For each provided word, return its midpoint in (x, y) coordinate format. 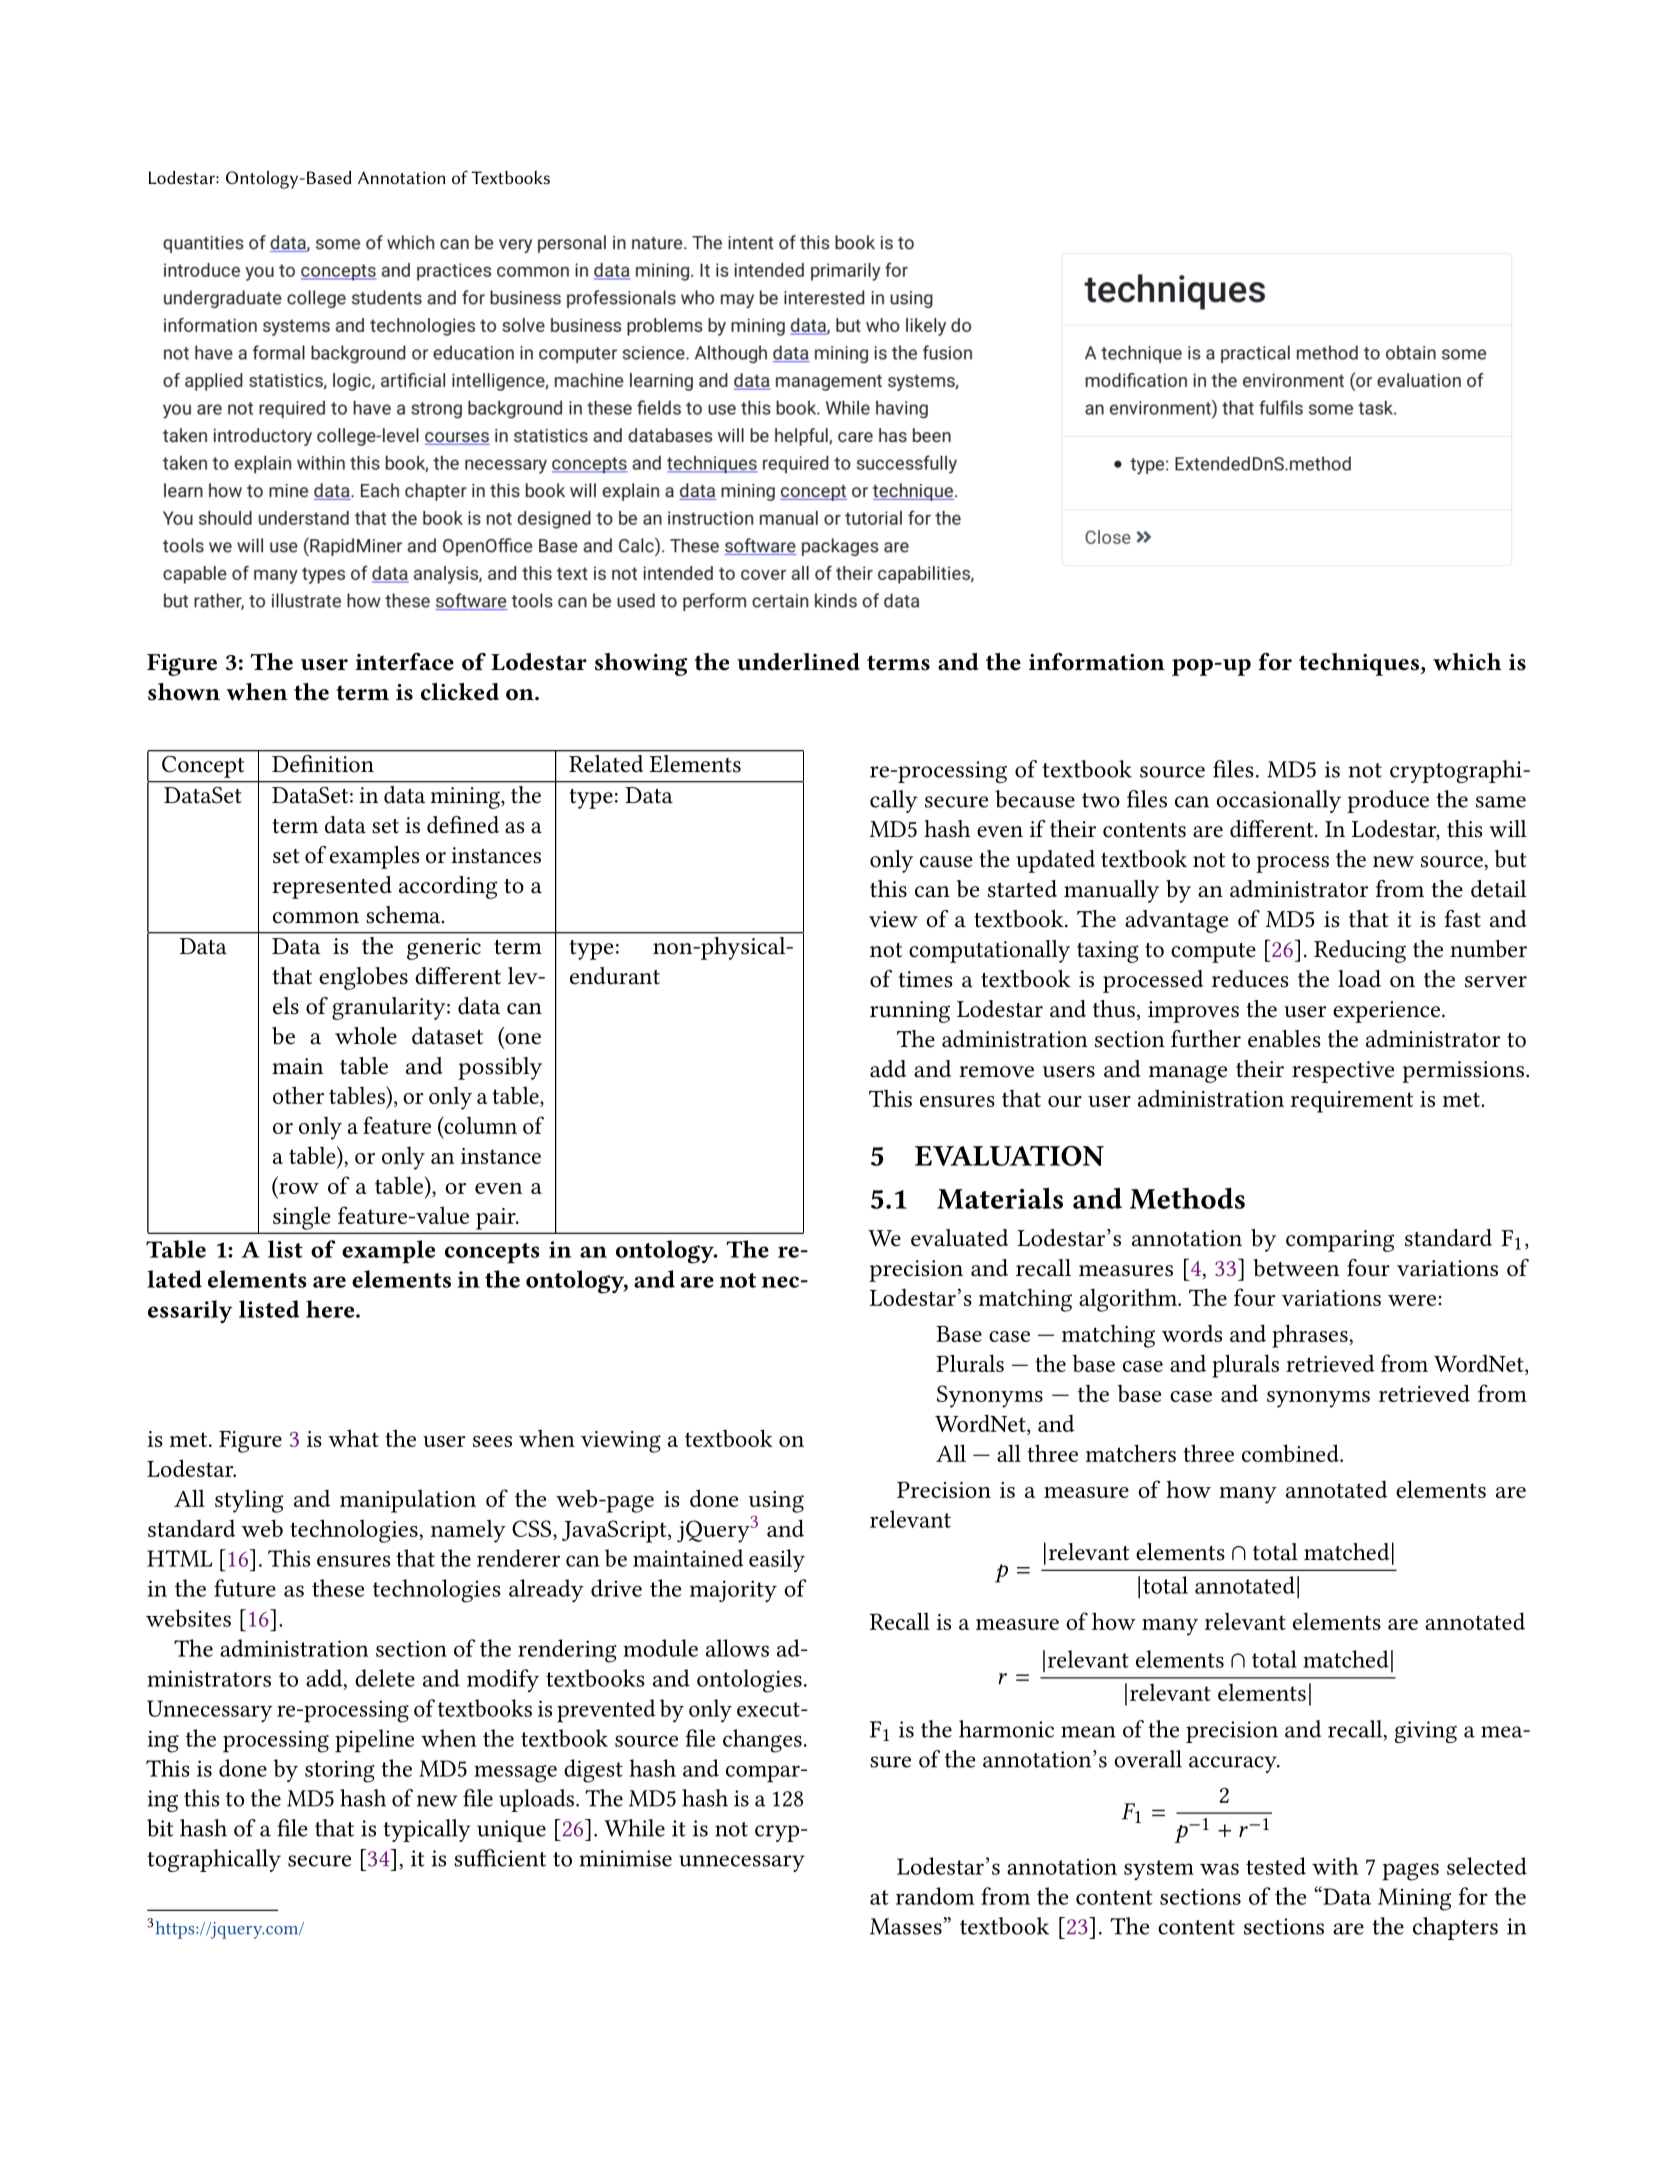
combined (1291, 1453)
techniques (1360, 664)
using (776, 1502)
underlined (798, 662)
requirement (1352, 1102)
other (298, 1095)
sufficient (500, 1858)
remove (996, 1072)
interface (404, 662)
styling (249, 1501)
